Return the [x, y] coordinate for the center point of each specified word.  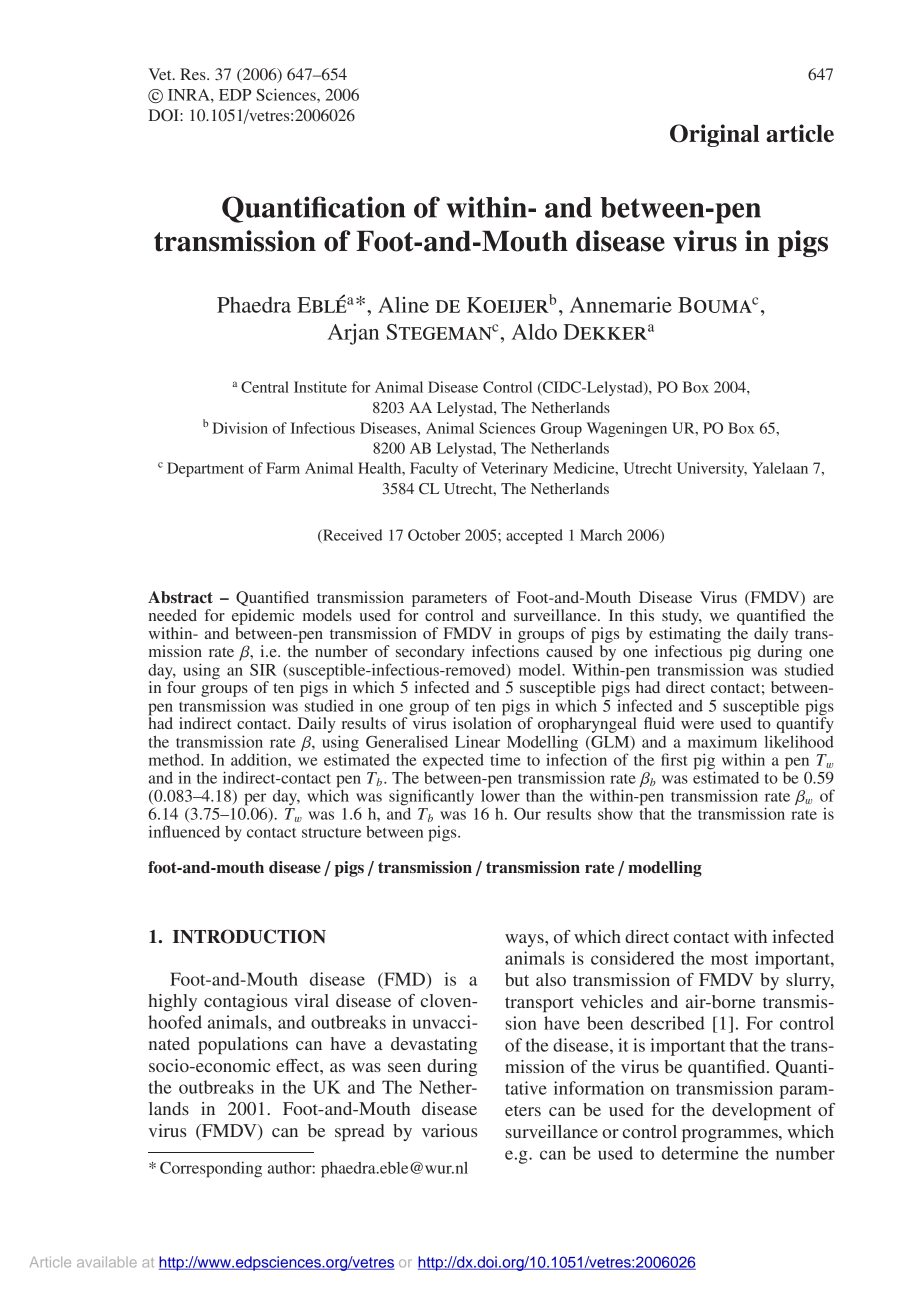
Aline [403, 305]
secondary [430, 653]
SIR [263, 670]
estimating [685, 635]
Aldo [534, 332]
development [761, 1111]
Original [714, 135]
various [449, 1130]
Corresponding [211, 1169]
